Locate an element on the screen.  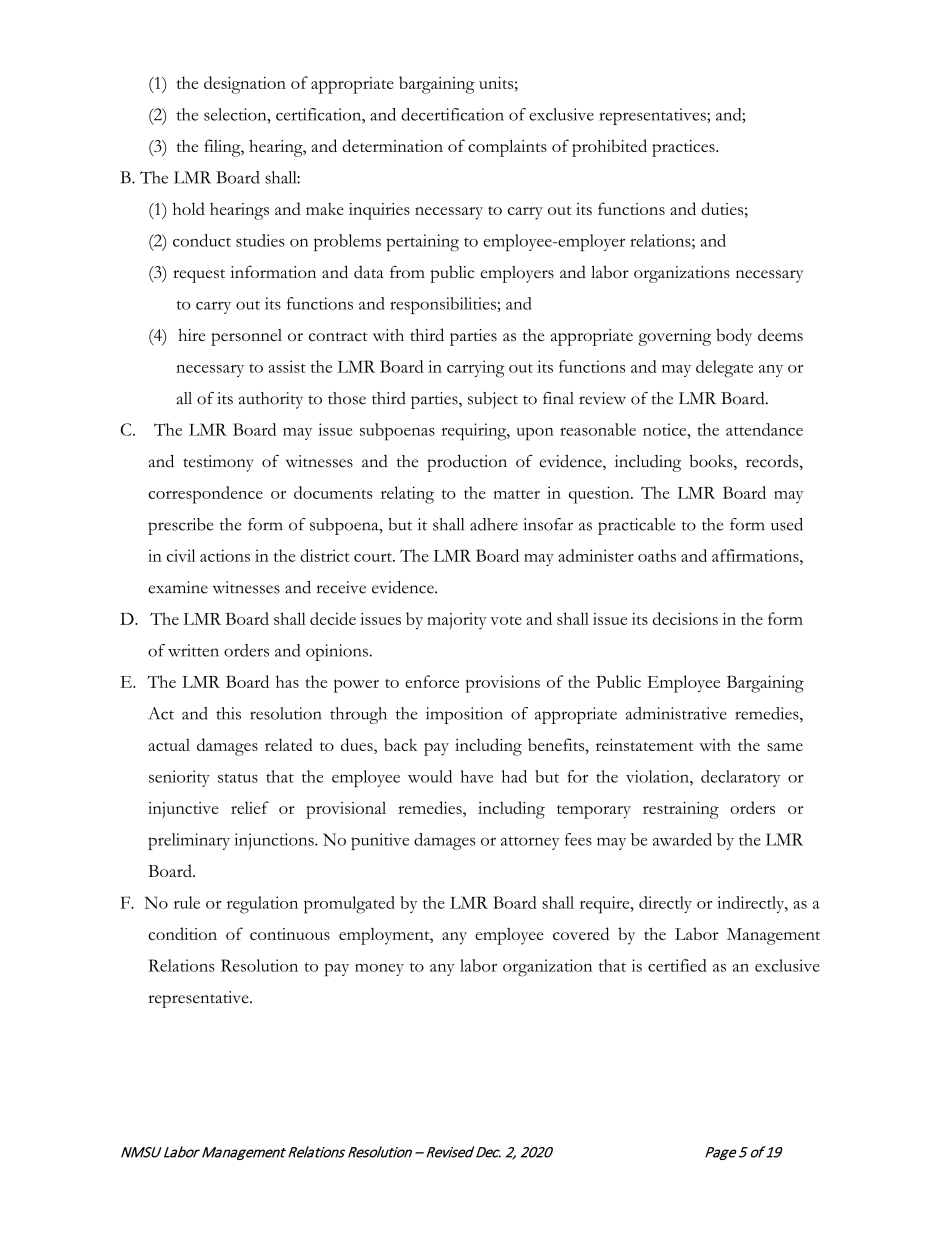
complaints is located at coordinates (507, 148).
